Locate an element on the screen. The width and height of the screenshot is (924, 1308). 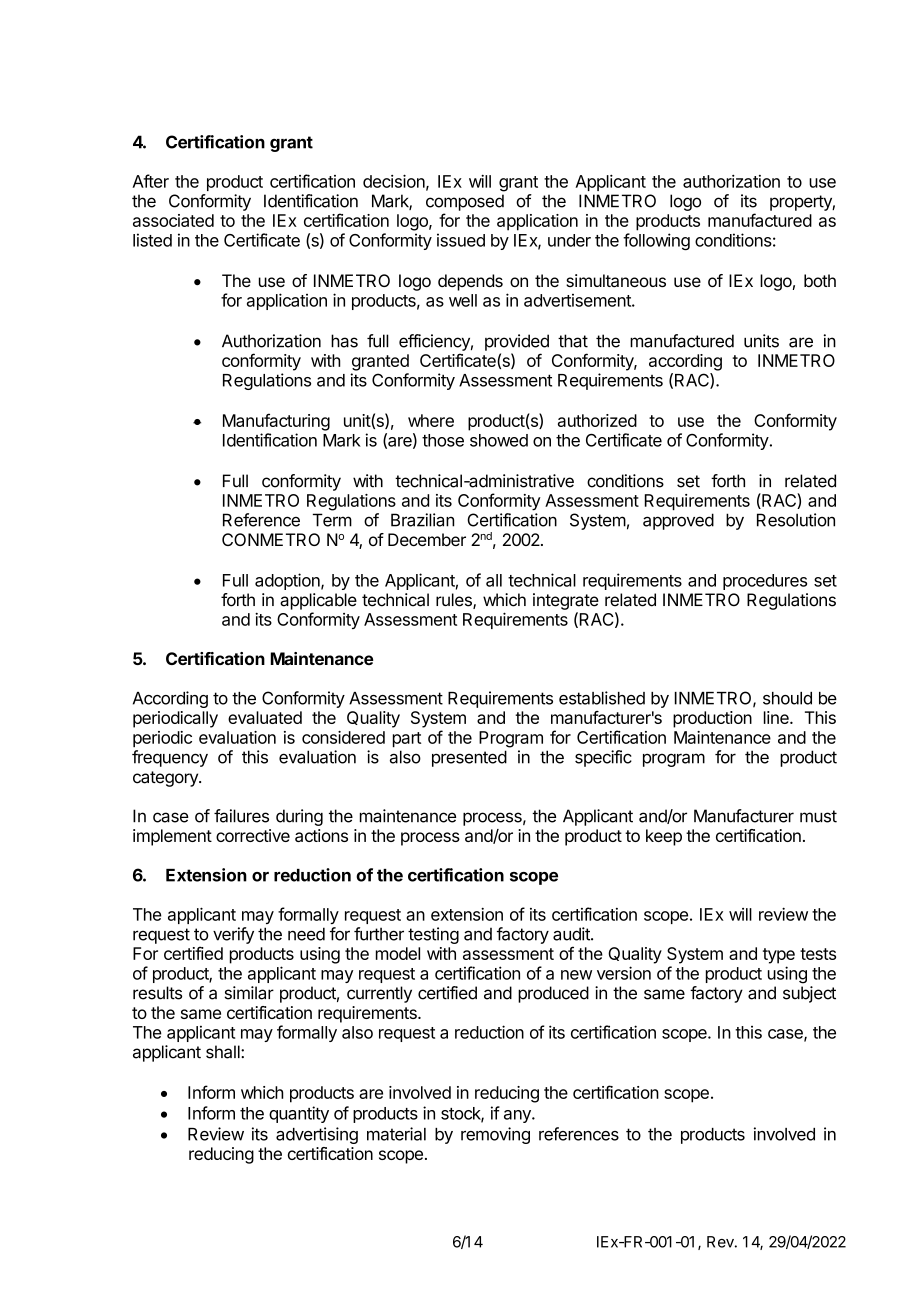
Resolution is located at coordinates (796, 520).
